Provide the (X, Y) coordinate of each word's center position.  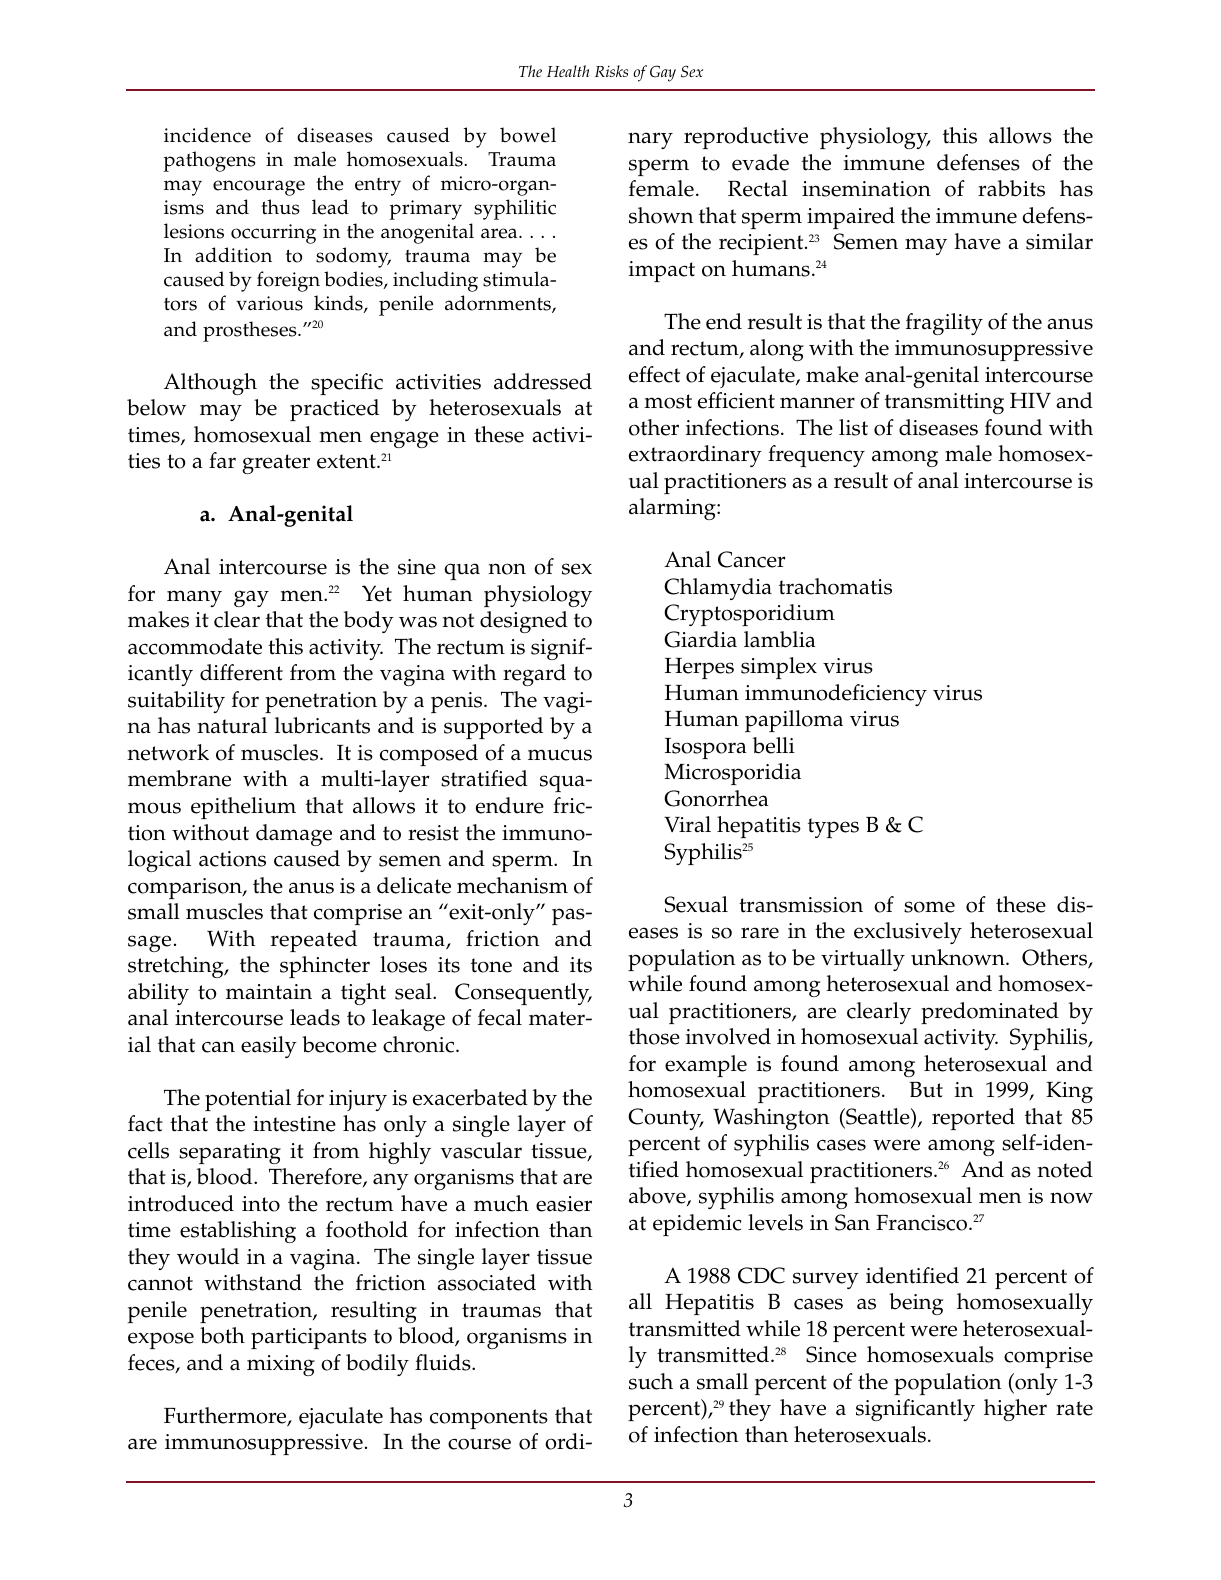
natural (232, 725)
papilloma (794, 721)
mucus (560, 755)
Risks (611, 71)
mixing (281, 1365)
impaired (851, 218)
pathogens (209, 161)
